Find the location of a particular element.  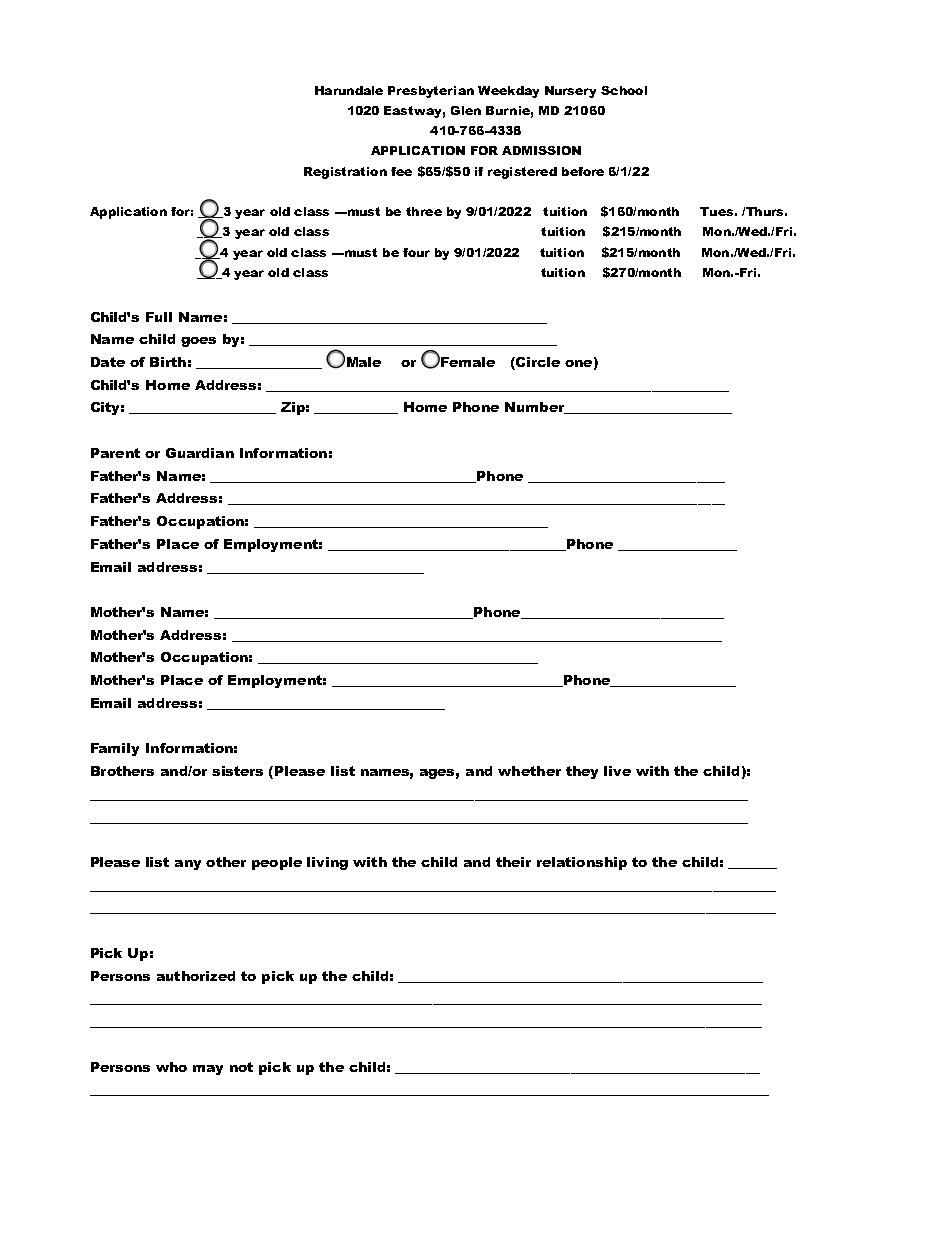

fee is located at coordinates (401, 171).
